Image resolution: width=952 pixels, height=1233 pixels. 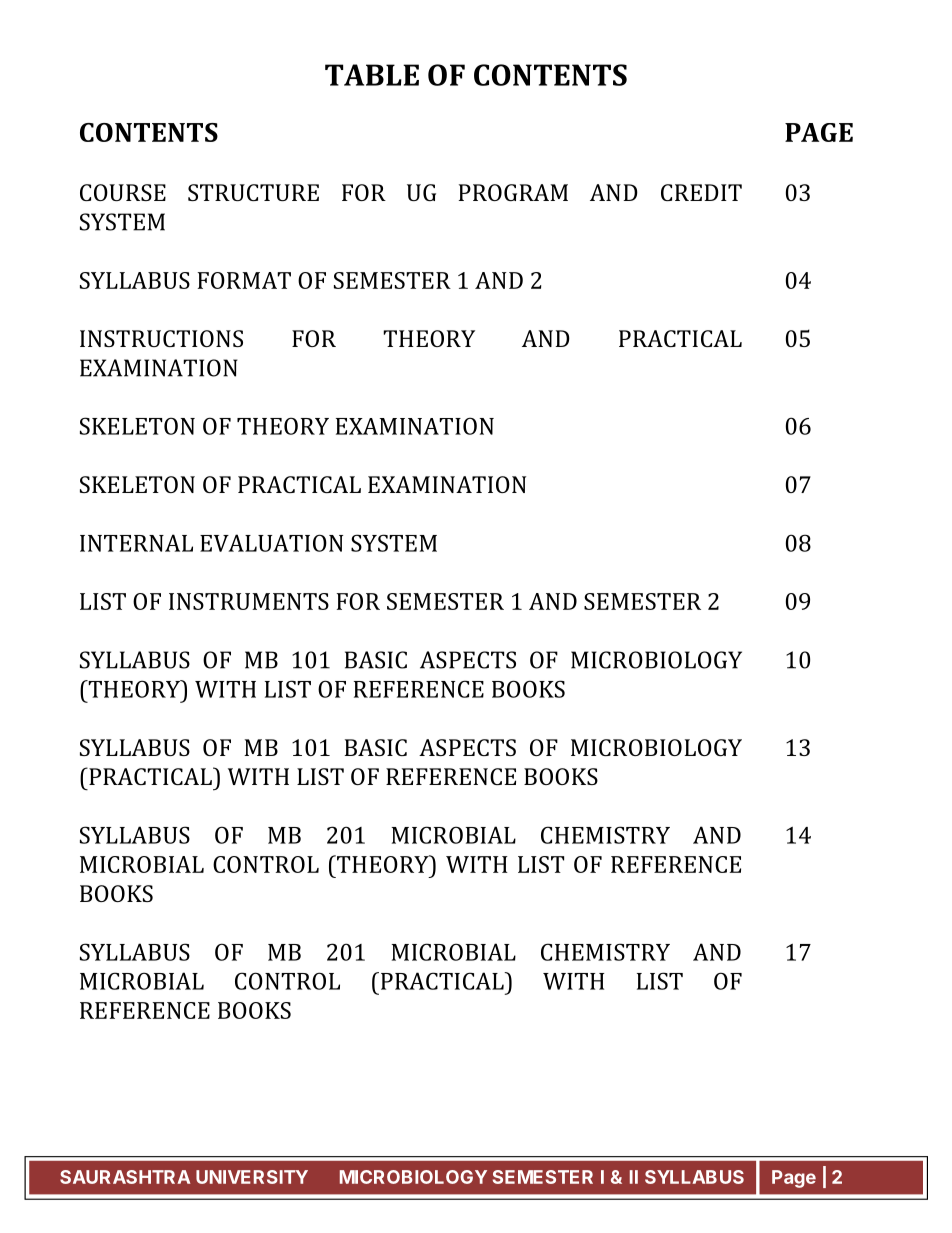 I want to click on UNIVERSITY, so click(x=252, y=1177).
